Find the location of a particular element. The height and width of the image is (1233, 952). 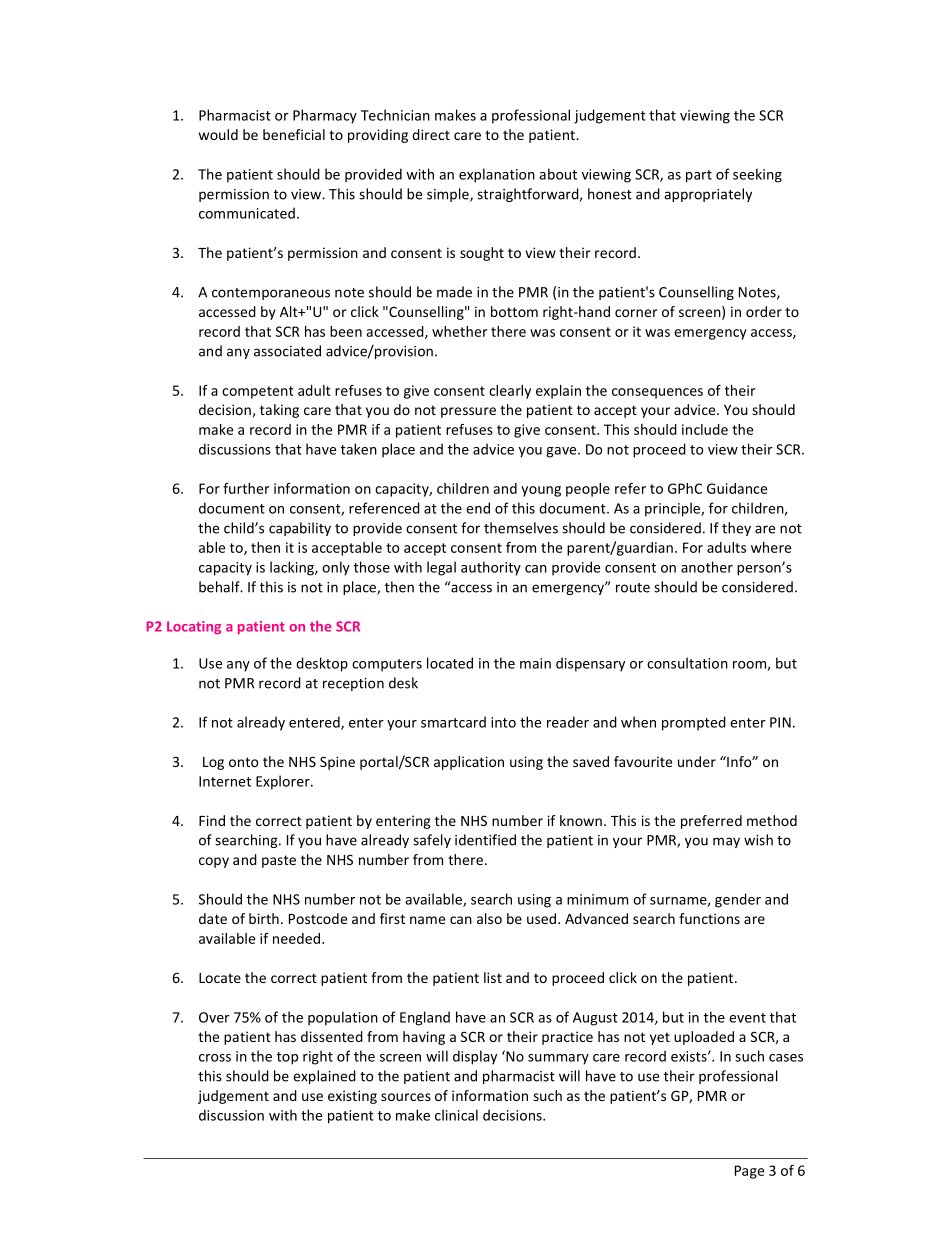

explanation is located at coordinates (497, 175).
